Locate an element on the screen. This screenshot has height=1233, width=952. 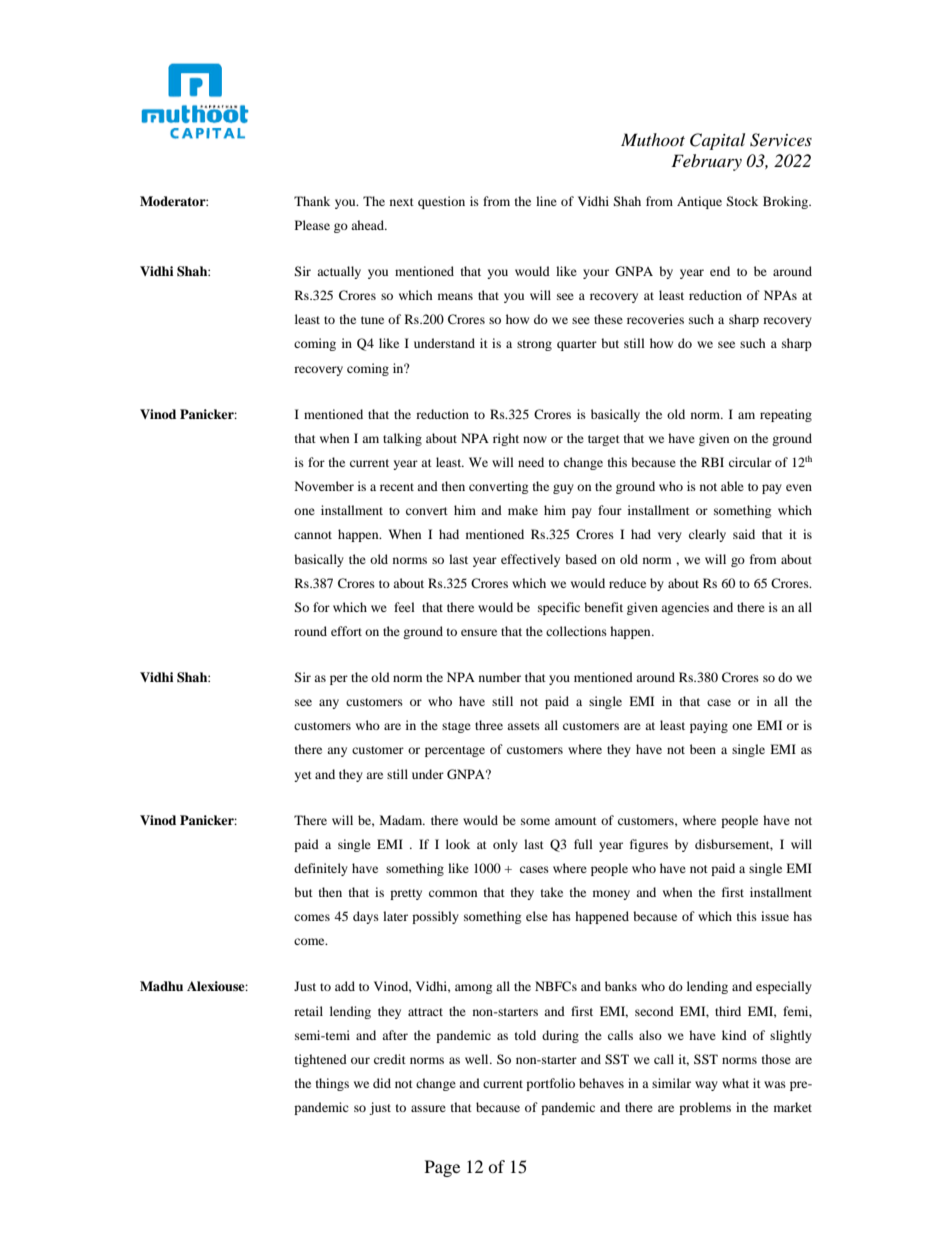
February is located at coordinates (706, 162).
